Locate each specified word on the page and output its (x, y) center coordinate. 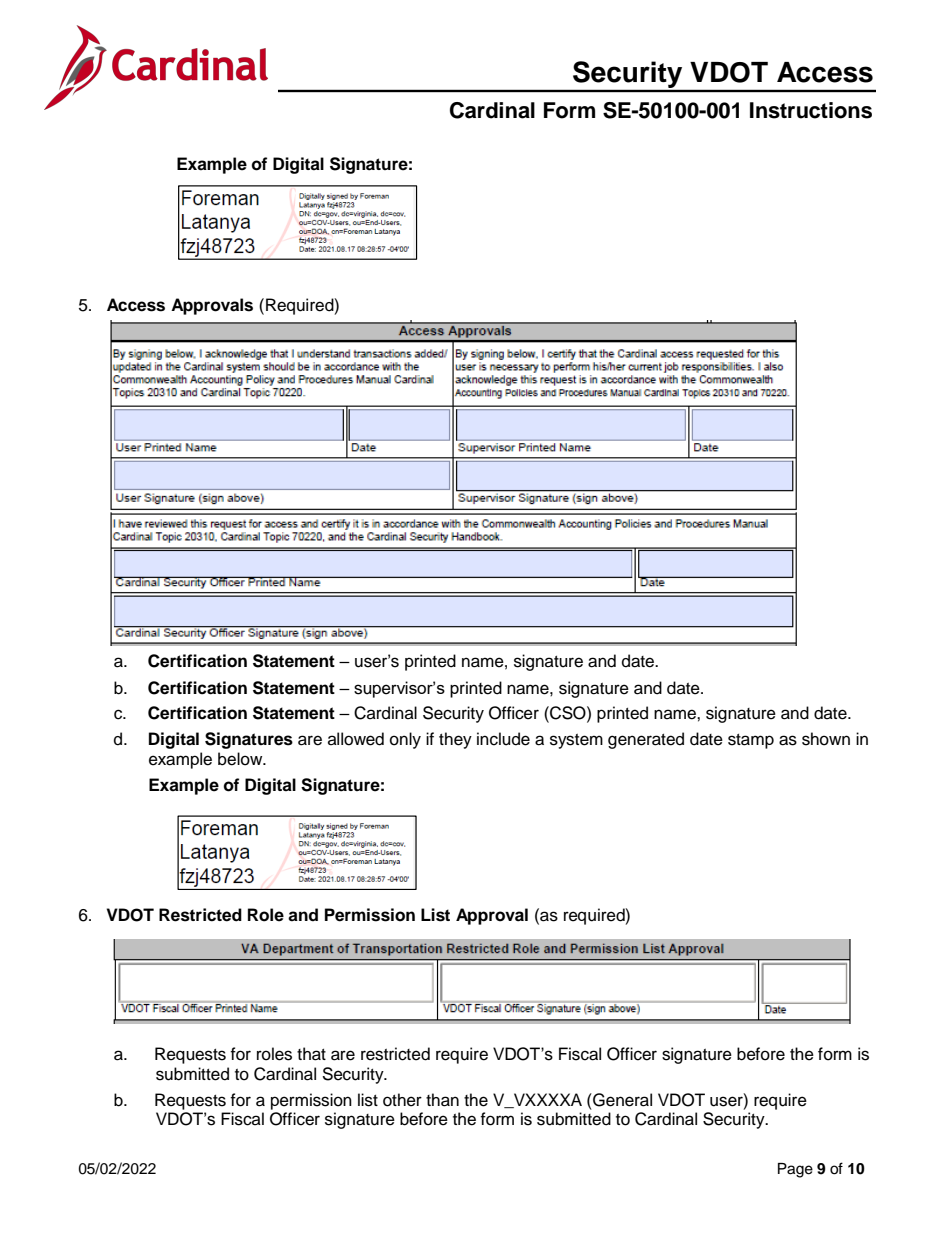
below (241, 759)
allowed (356, 739)
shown (826, 739)
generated (646, 740)
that (311, 1054)
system (576, 741)
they (455, 740)
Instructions (811, 110)
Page (795, 1170)
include (503, 739)
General (621, 1100)
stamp (751, 741)
